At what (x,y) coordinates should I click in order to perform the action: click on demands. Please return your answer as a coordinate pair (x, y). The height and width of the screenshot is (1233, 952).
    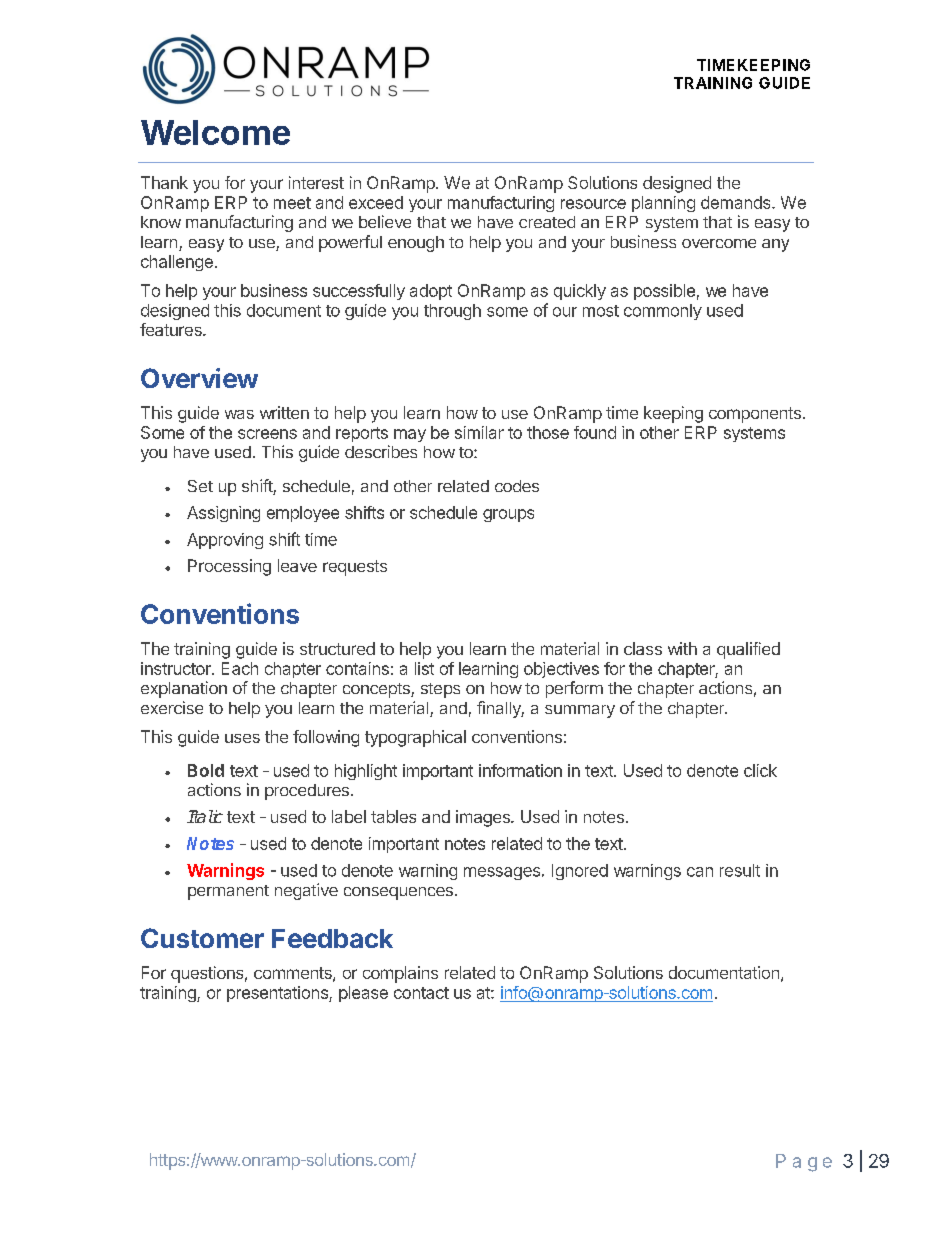
    Looking at the image, I should click on (737, 202).
